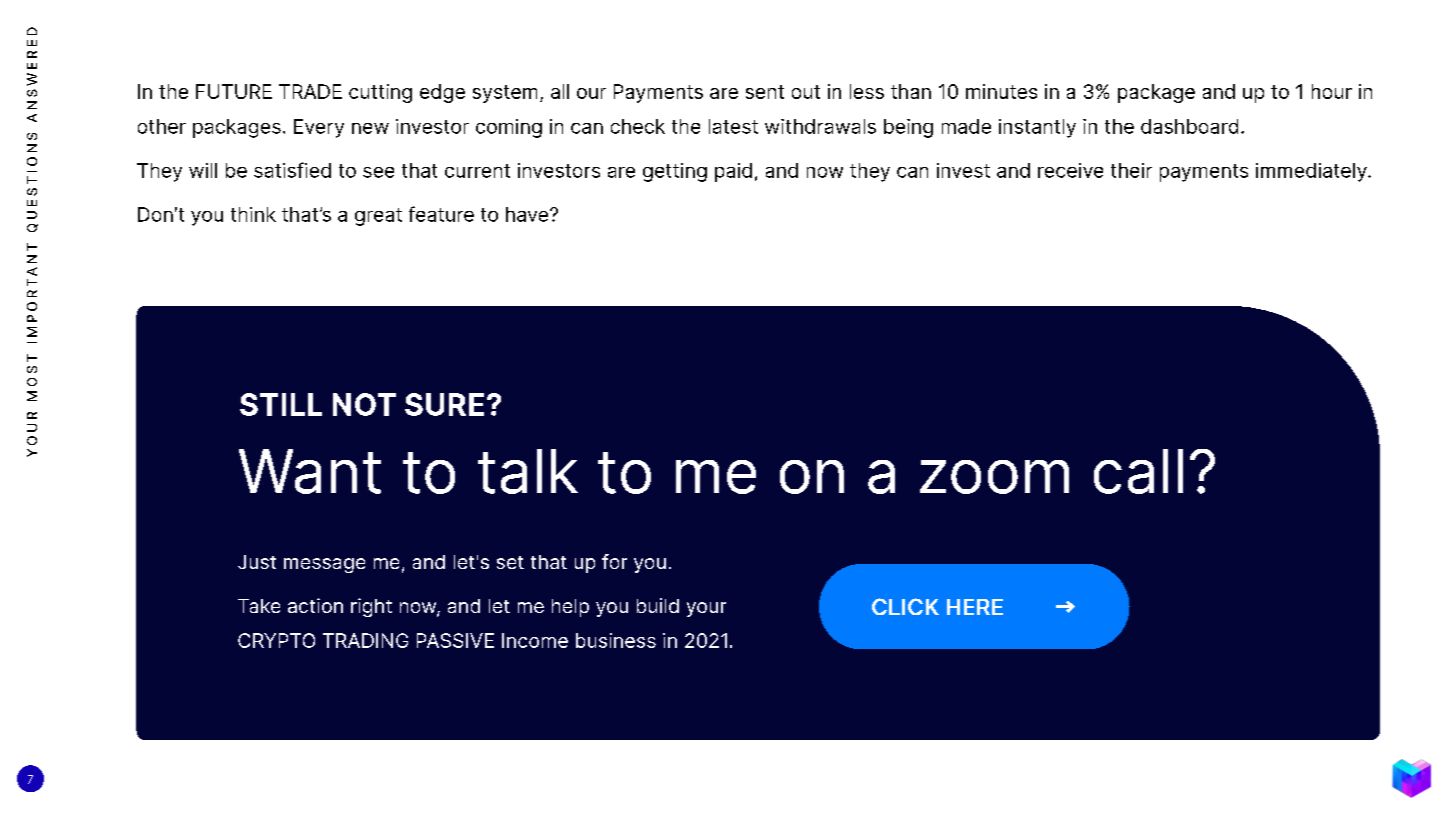 This document has width=1456, height=819. Describe the element at coordinates (310, 471) in the document. I see `Want` at that location.
